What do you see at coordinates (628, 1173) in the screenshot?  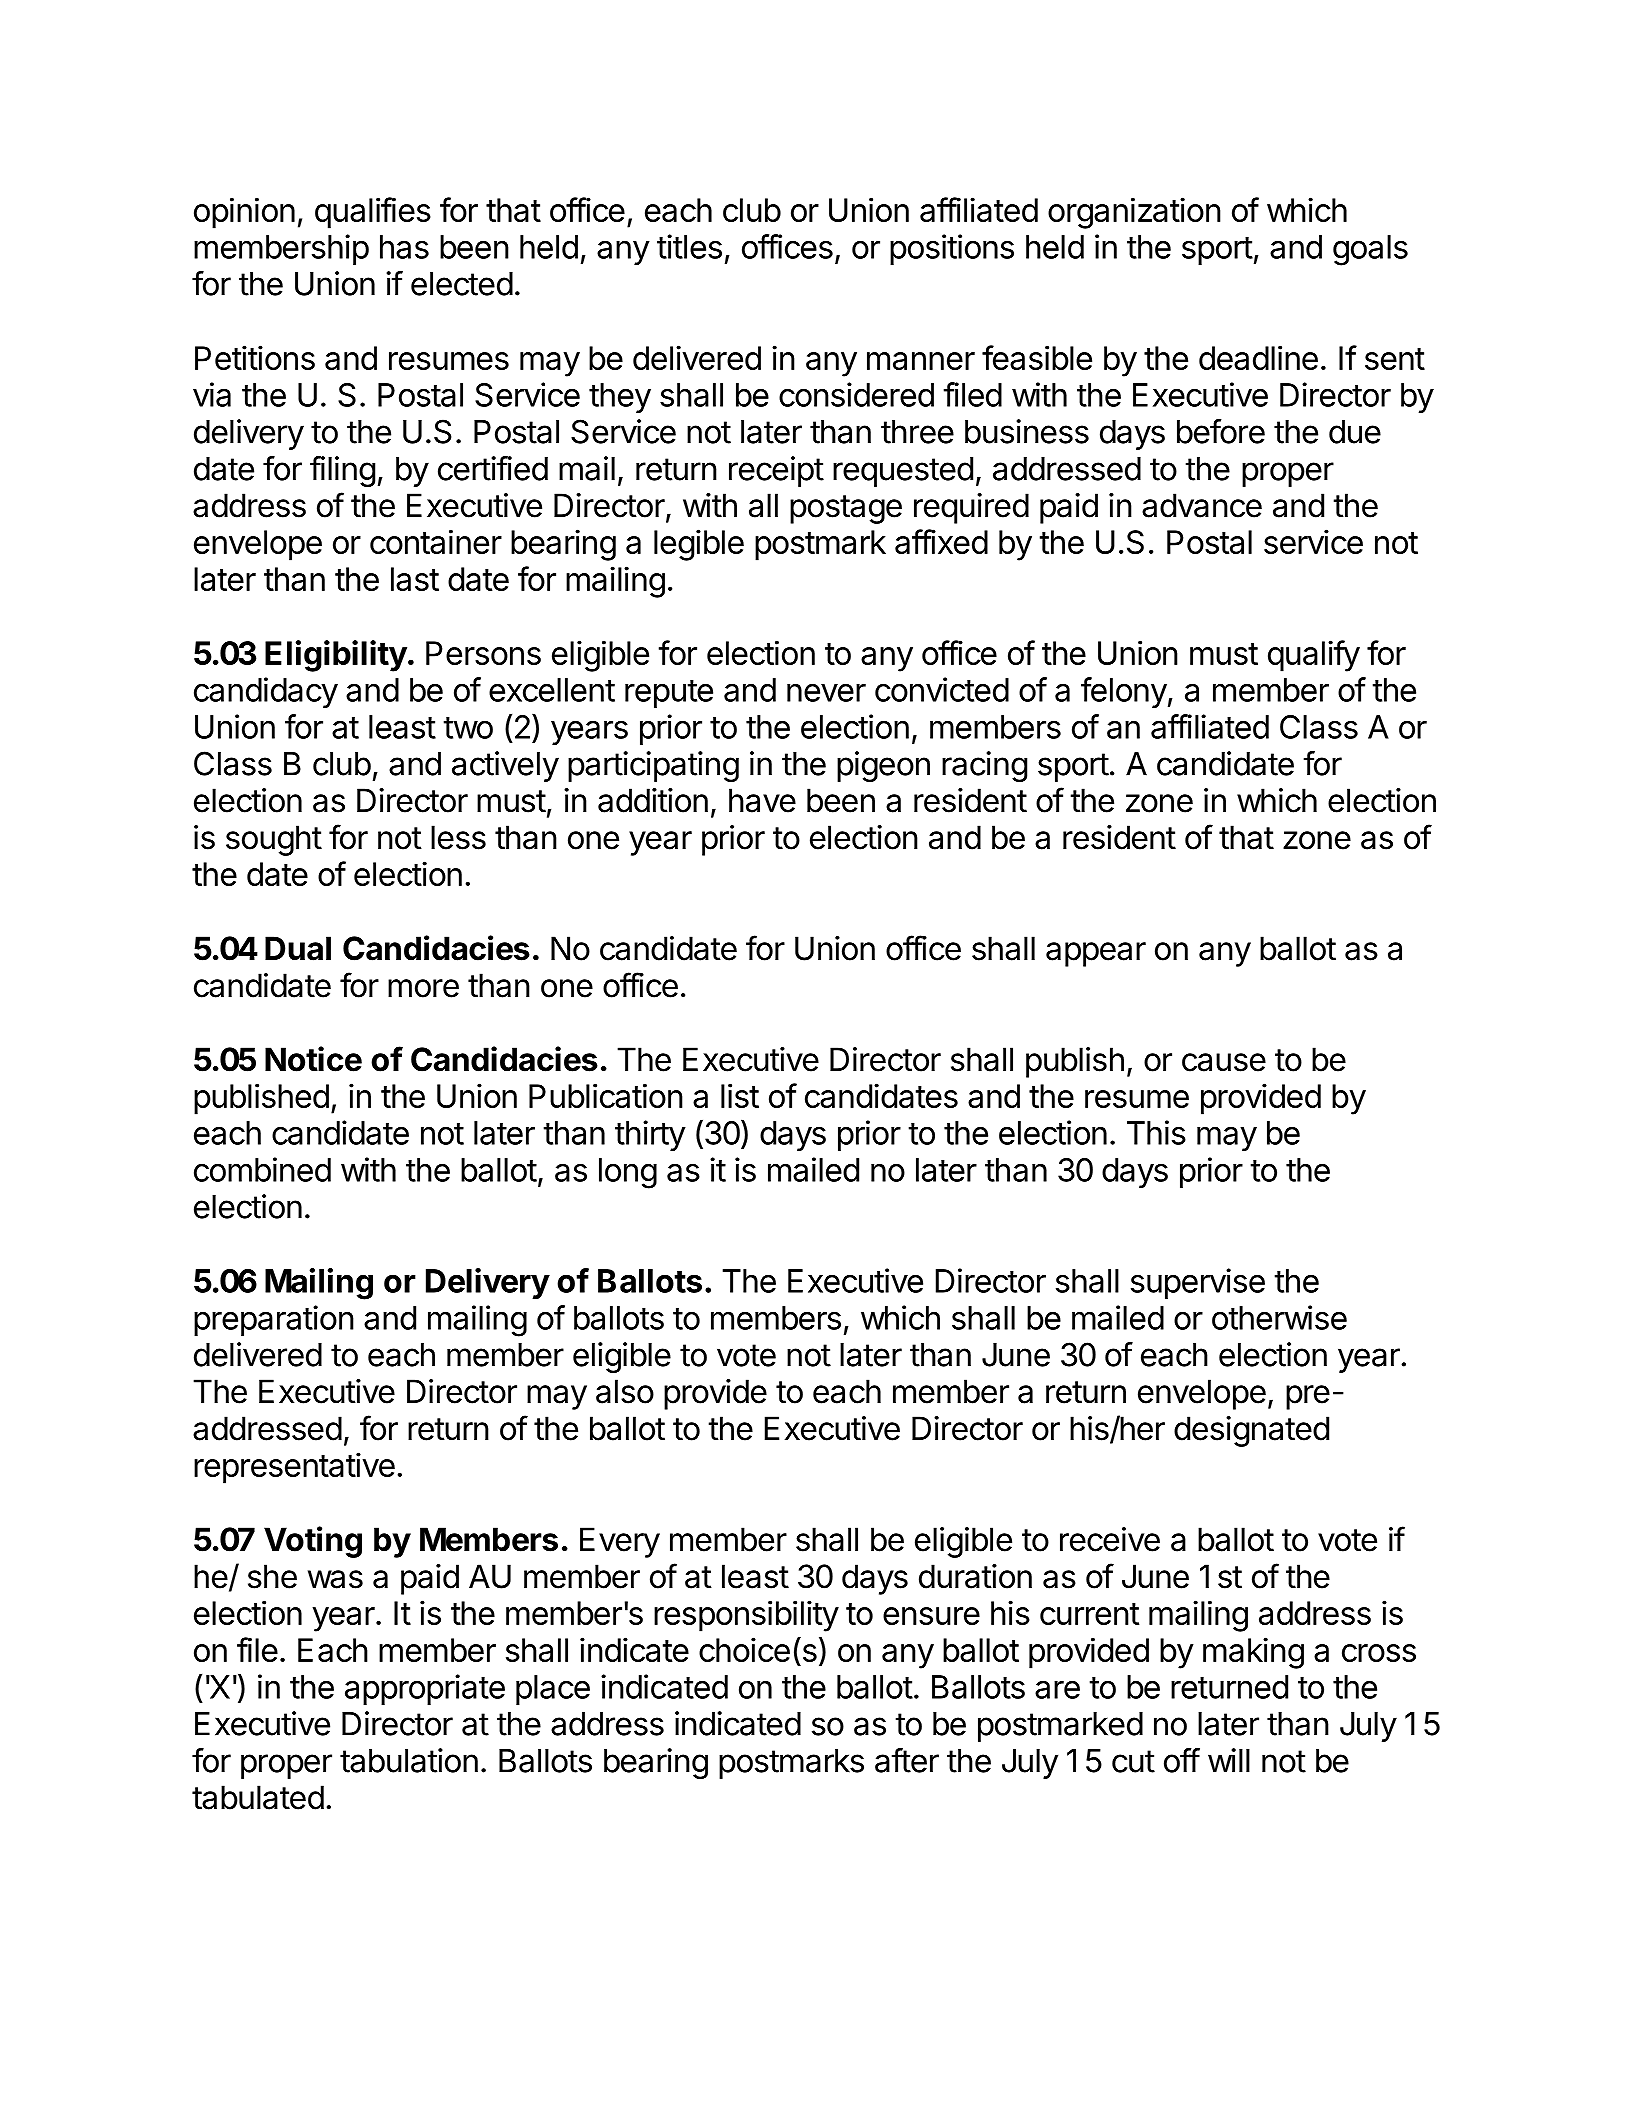 I see `long` at bounding box center [628, 1173].
